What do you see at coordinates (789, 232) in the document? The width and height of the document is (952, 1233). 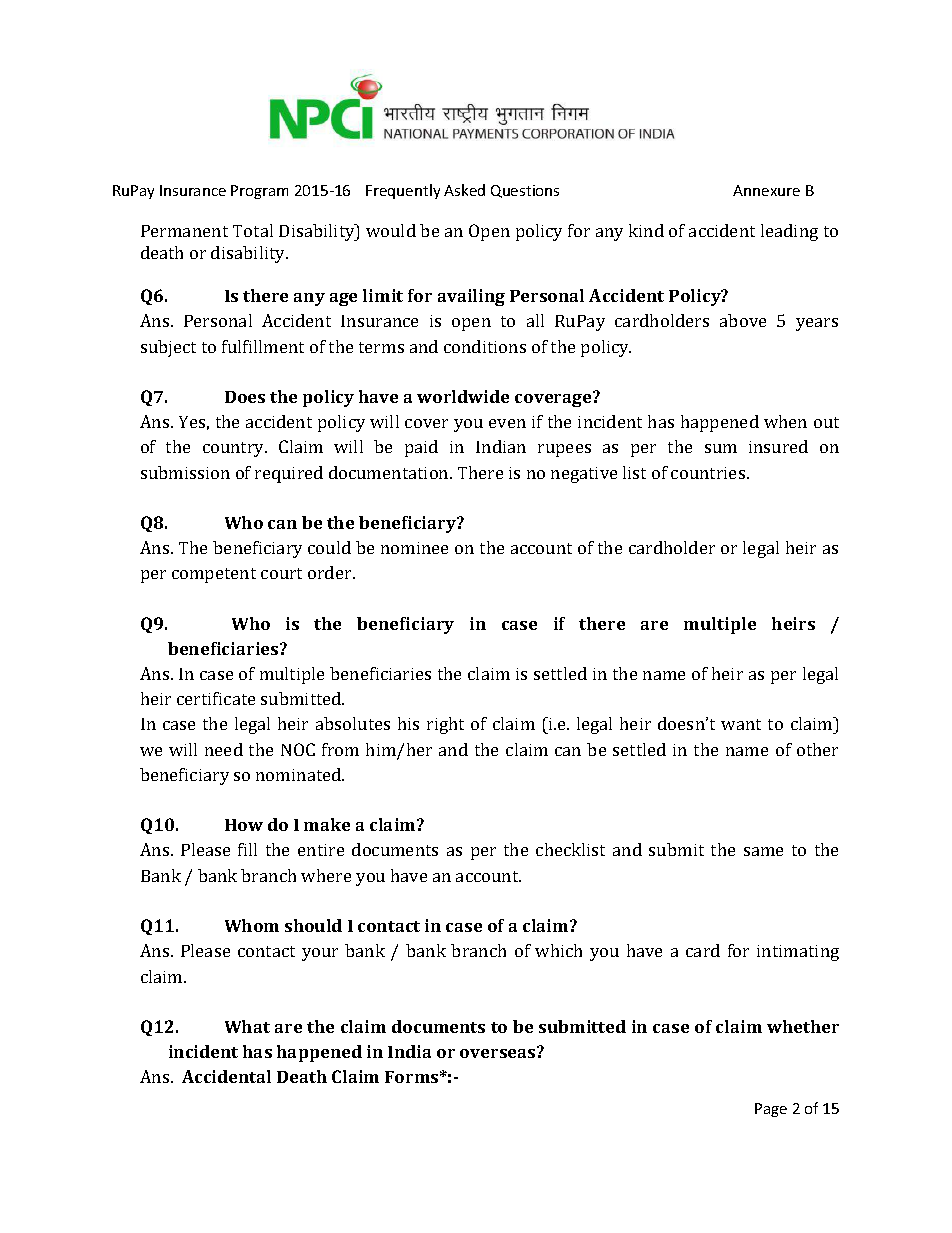 I see `leading` at bounding box center [789, 232].
